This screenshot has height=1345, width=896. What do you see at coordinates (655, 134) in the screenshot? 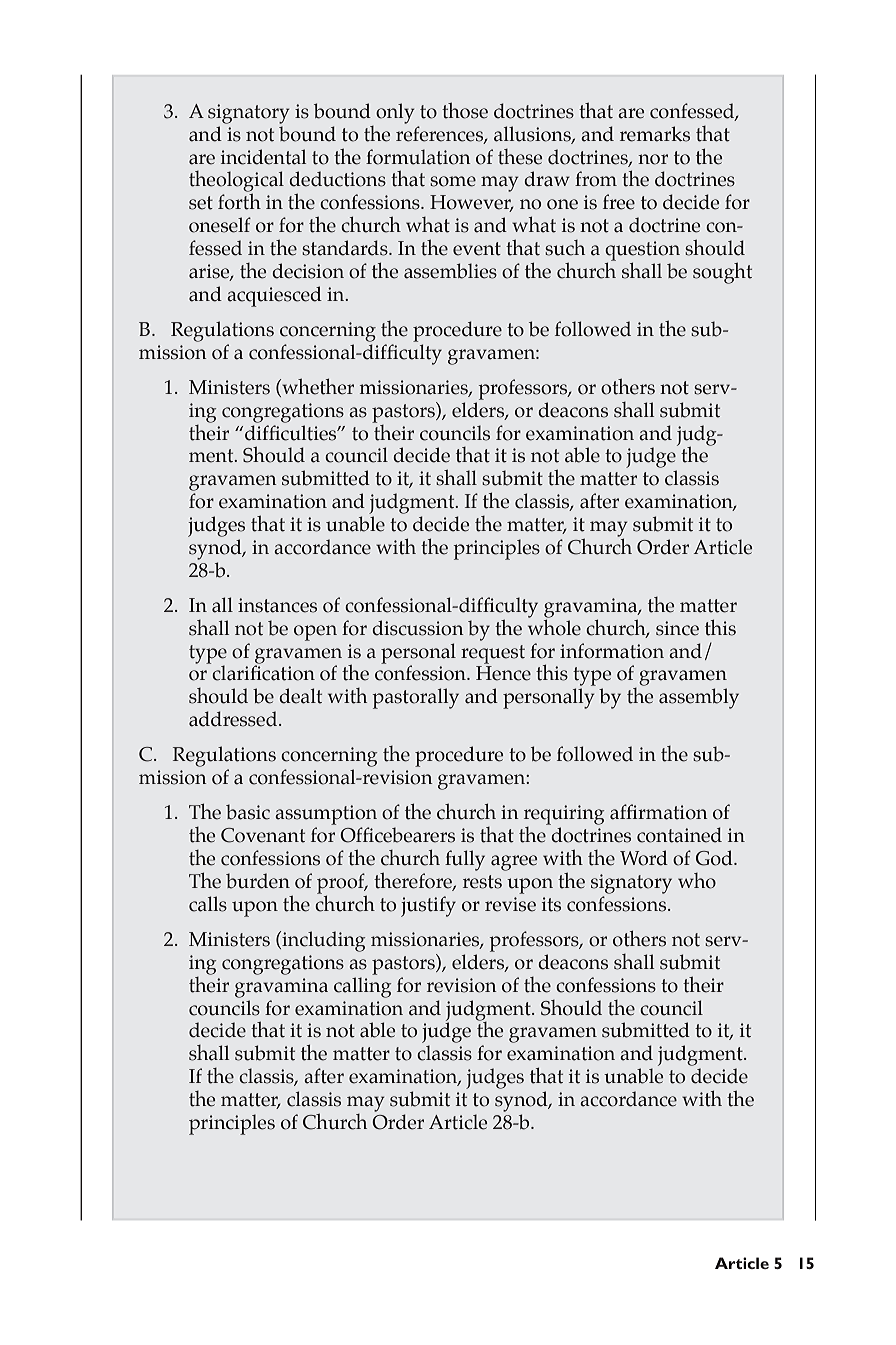
I see `remarks` at bounding box center [655, 134].
